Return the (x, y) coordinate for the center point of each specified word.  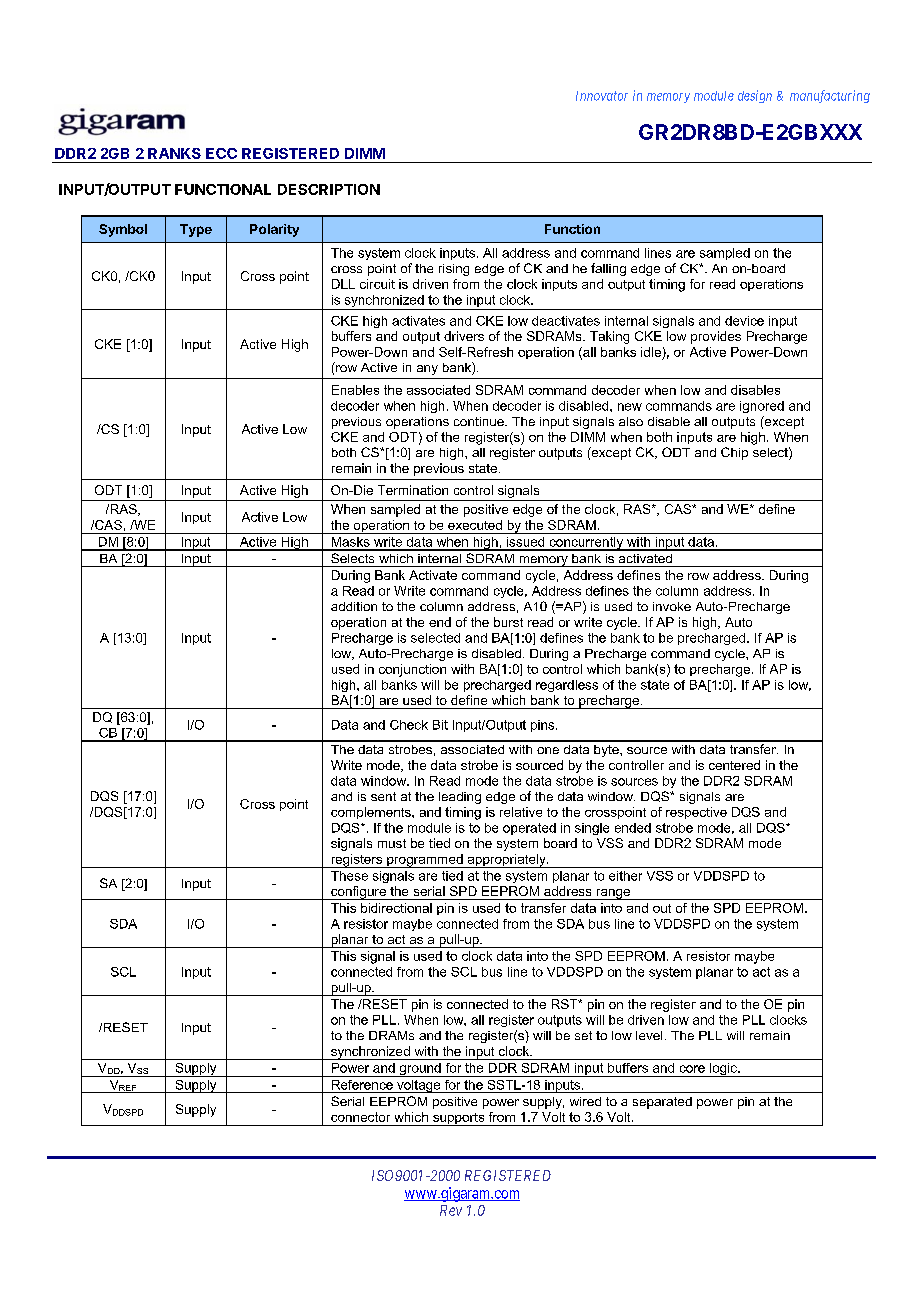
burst (508, 622)
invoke (672, 606)
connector (360, 1117)
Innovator (602, 96)
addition (354, 606)
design (755, 96)
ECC (221, 153)
